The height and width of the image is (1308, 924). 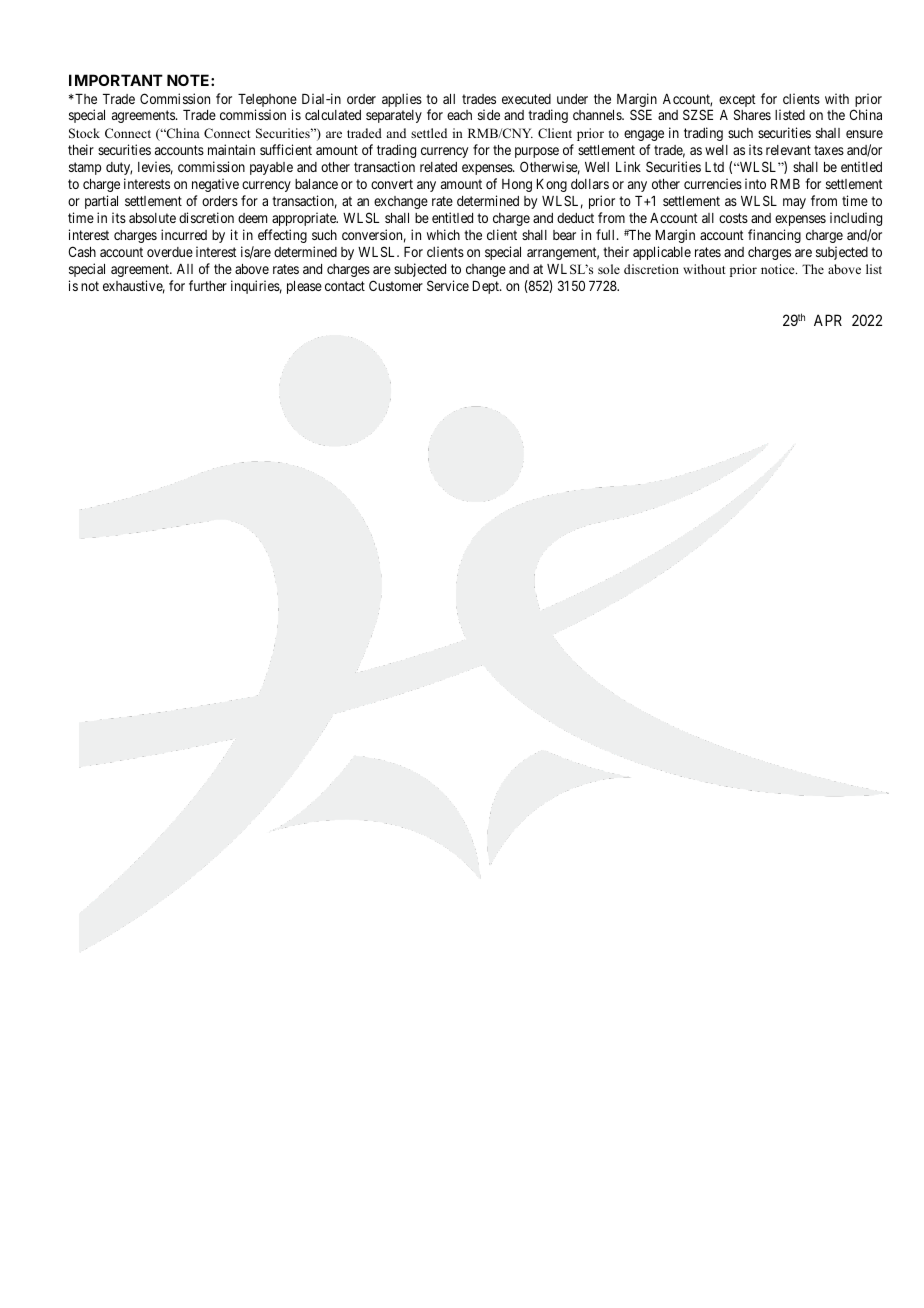 What do you see at coordinates (116, 80) in the image?
I see `IMPORTANT` at bounding box center [116, 80].
